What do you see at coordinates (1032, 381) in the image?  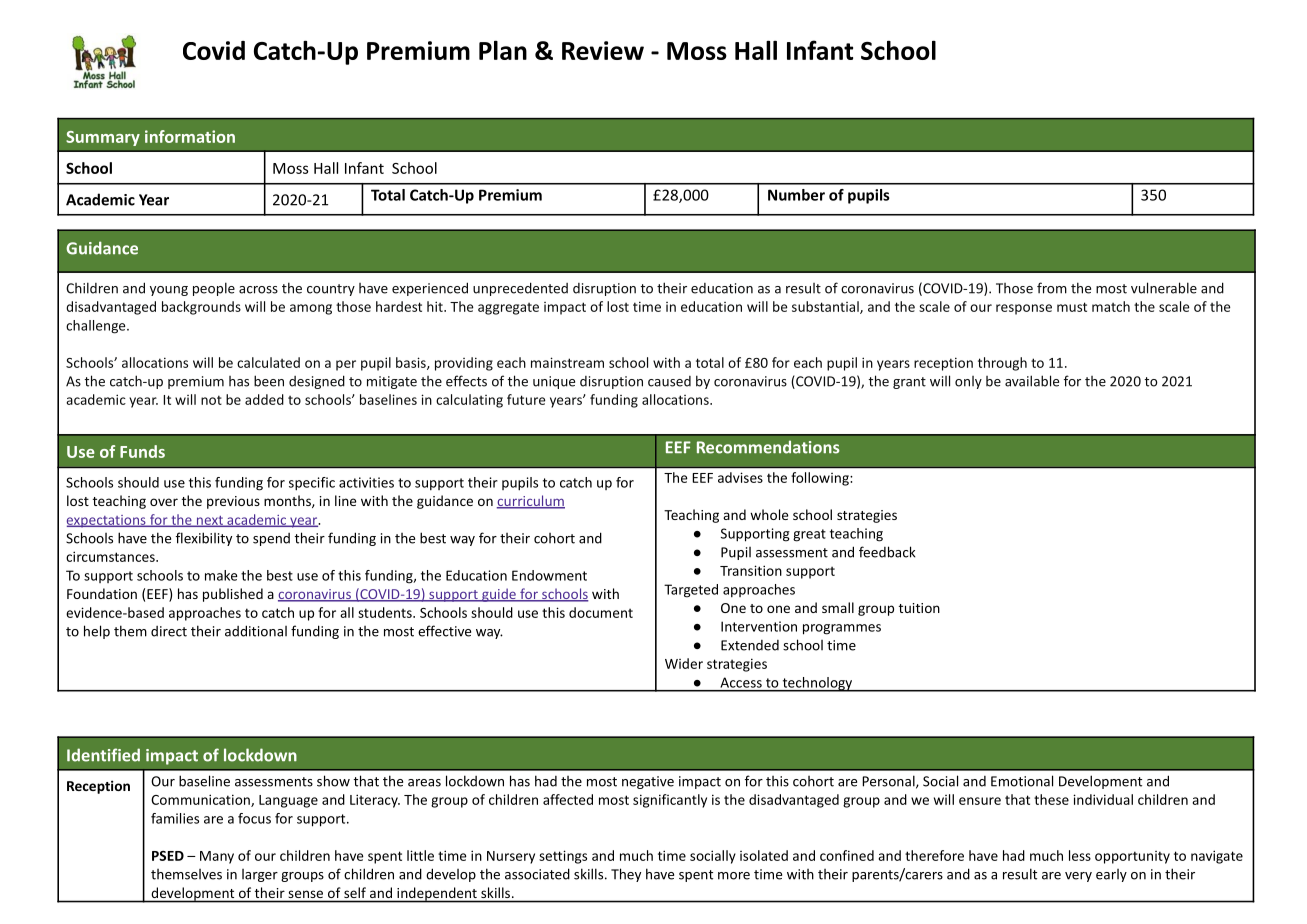 I see `available` at bounding box center [1032, 381].
